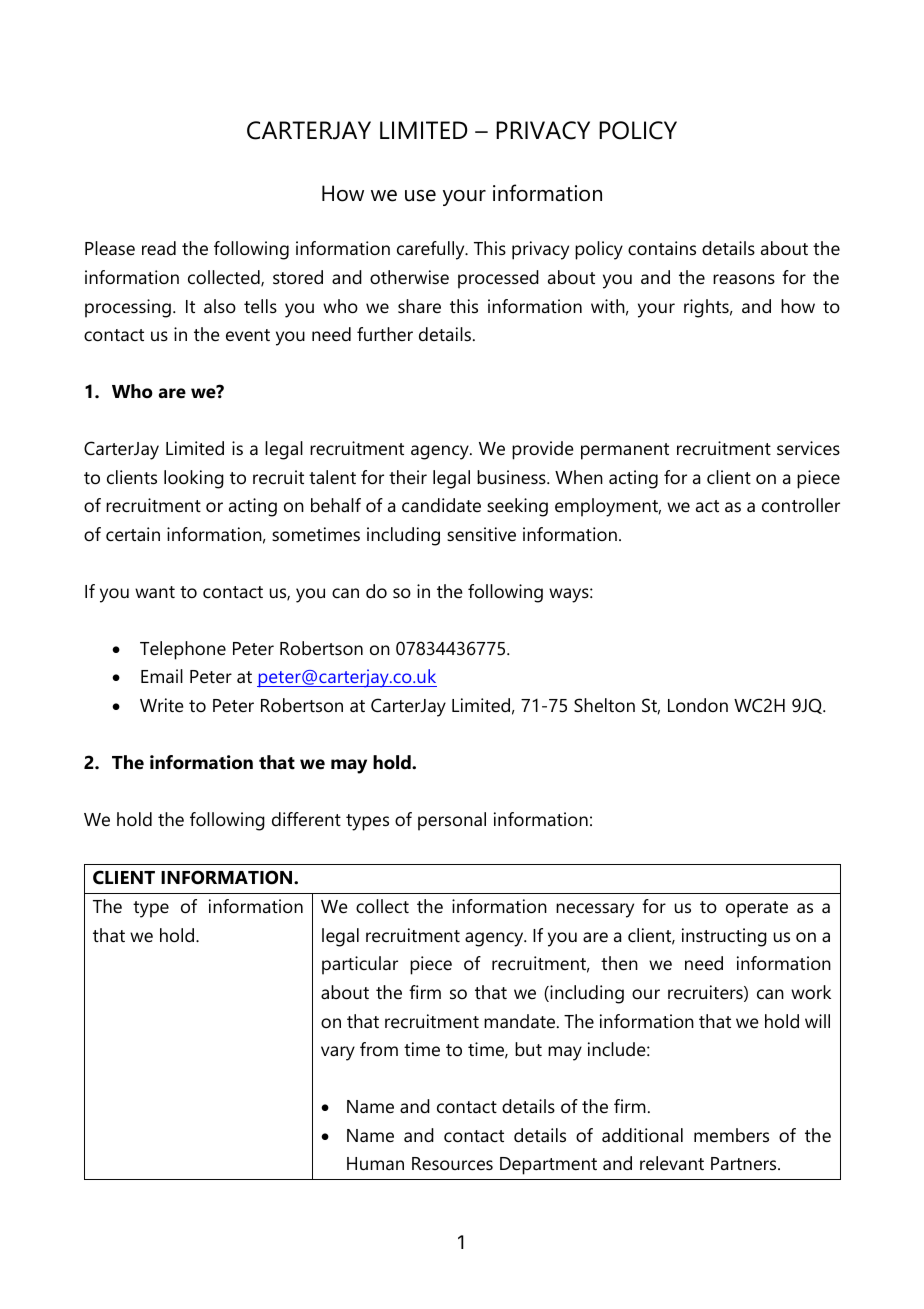 The height and width of the document is (1309, 924). What do you see at coordinates (801, 505) in the document?
I see `controller` at bounding box center [801, 505].
